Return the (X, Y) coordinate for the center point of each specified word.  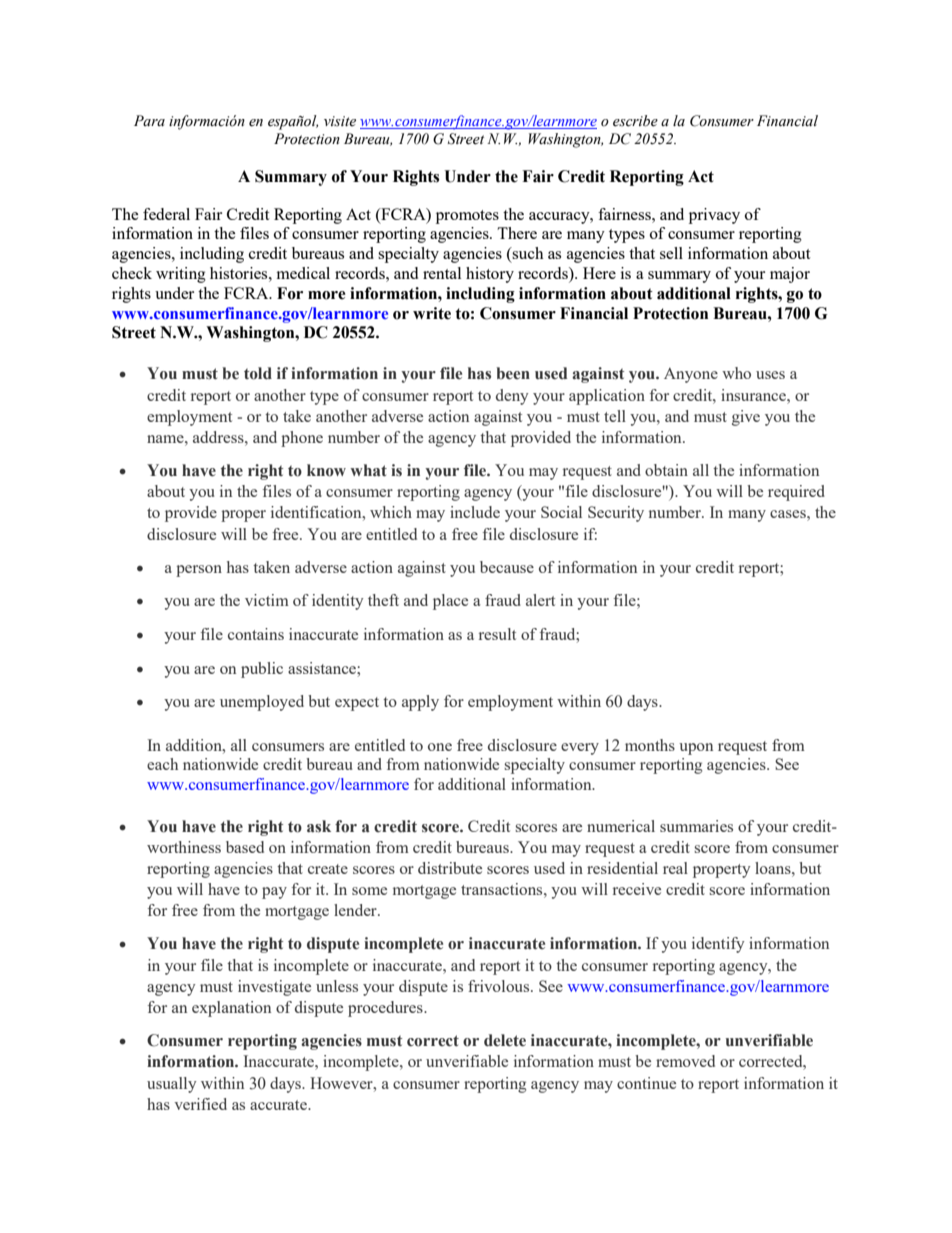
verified (200, 1104)
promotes (467, 217)
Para (149, 120)
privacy (714, 216)
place (450, 602)
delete (505, 1040)
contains (256, 634)
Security (616, 514)
